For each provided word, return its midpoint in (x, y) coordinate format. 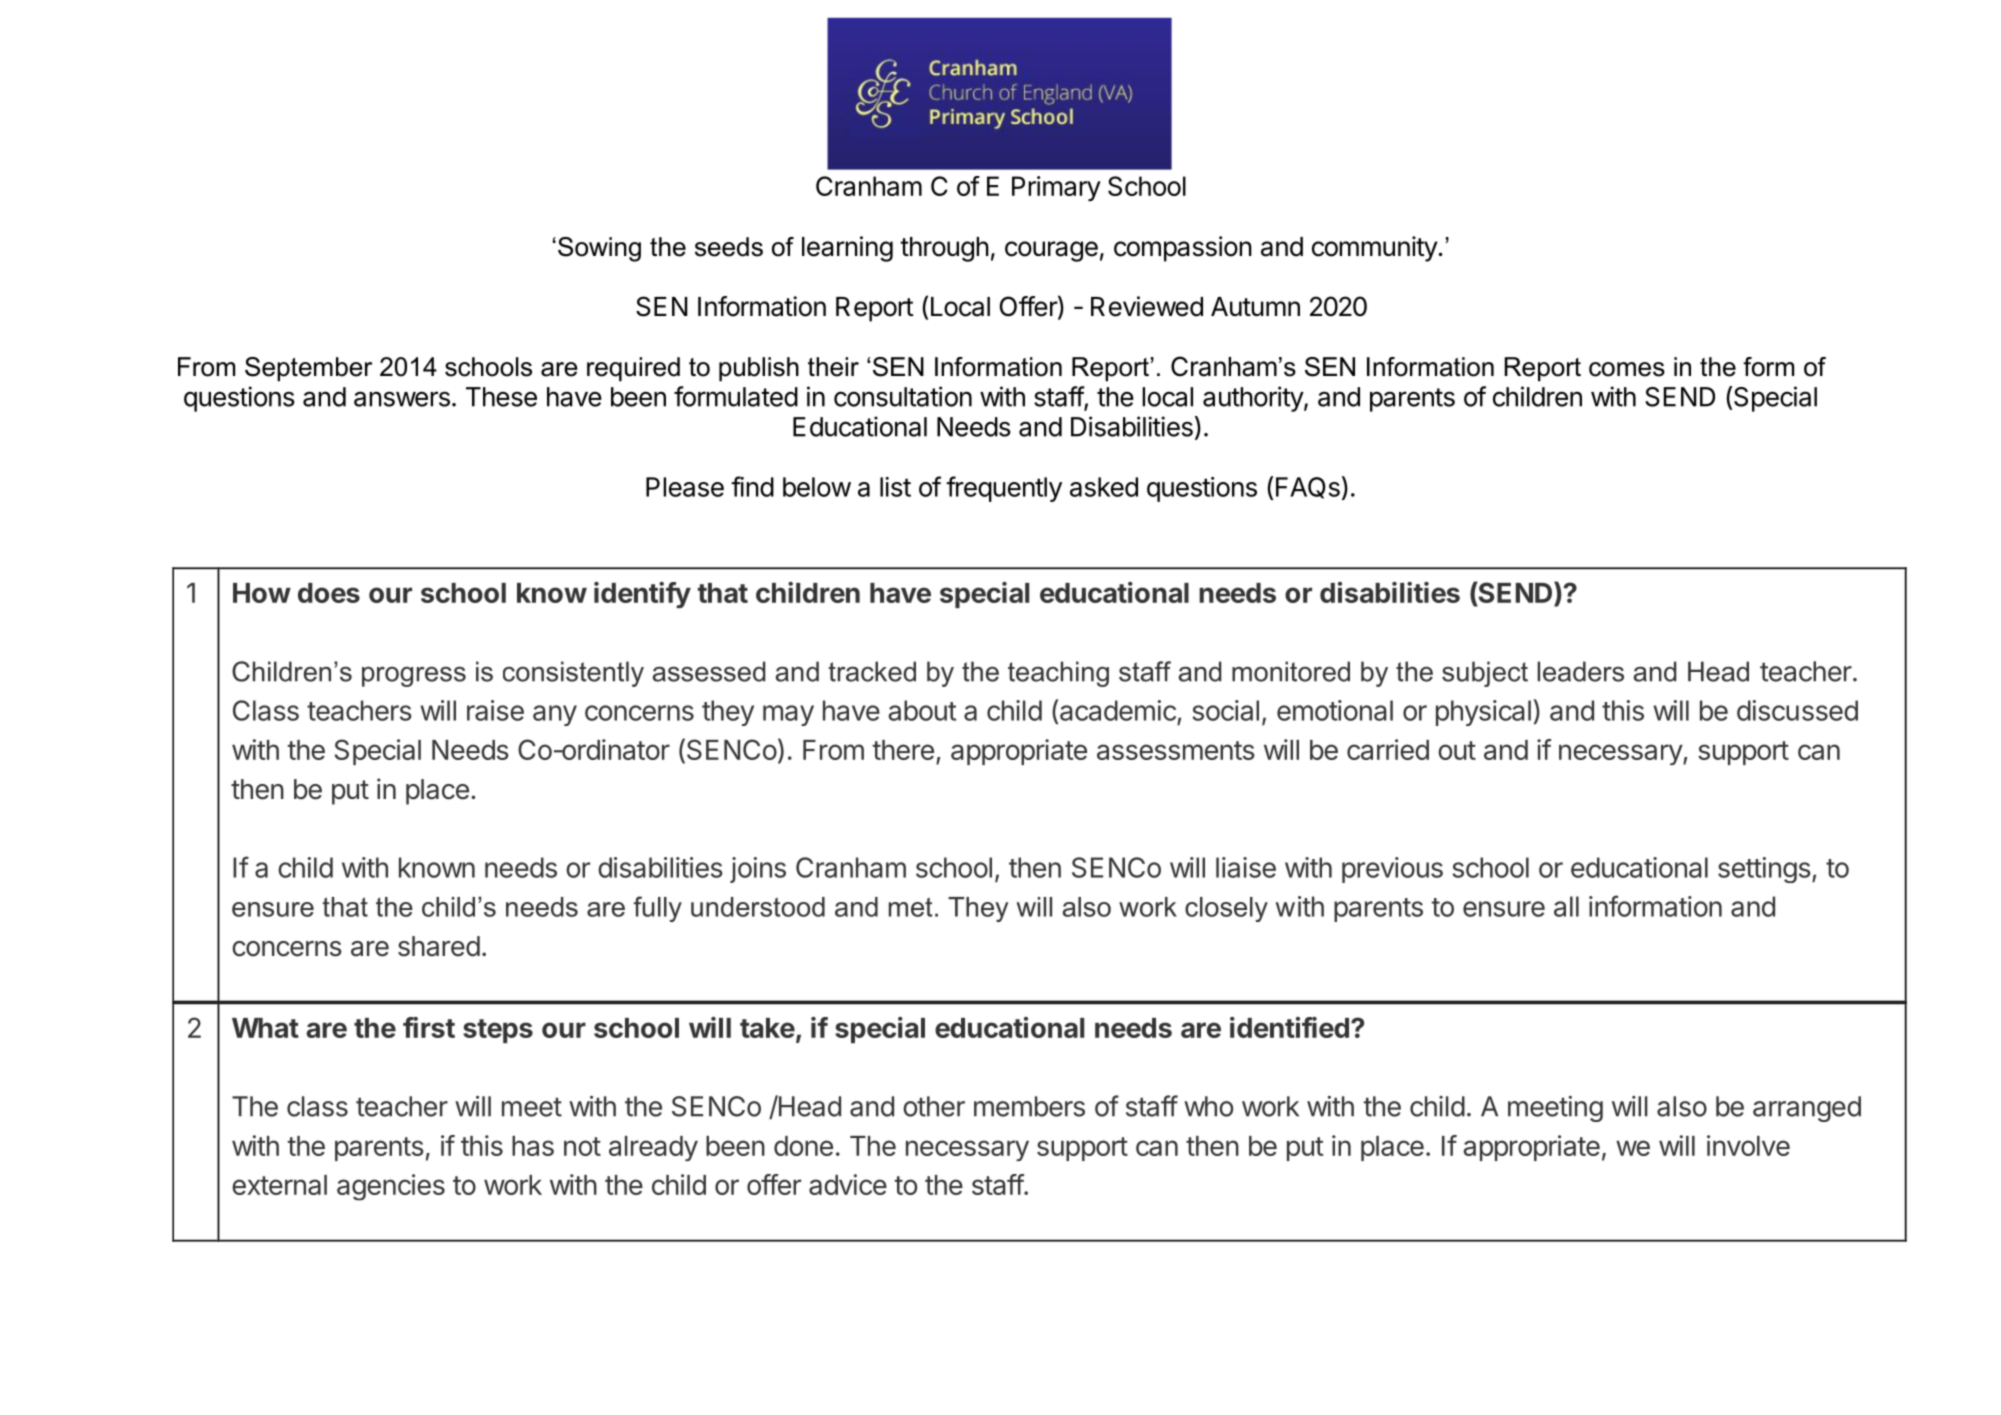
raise (495, 710)
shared (439, 946)
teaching (1058, 674)
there (903, 750)
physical (1483, 713)
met (911, 907)
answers (402, 399)
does (329, 593)
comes (1627, 369)
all (1566, 906)
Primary (1056, 188)
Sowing (599, 249)
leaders (1580, 671)
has (533, 1146)
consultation (903, 396)
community (1375, 249)
